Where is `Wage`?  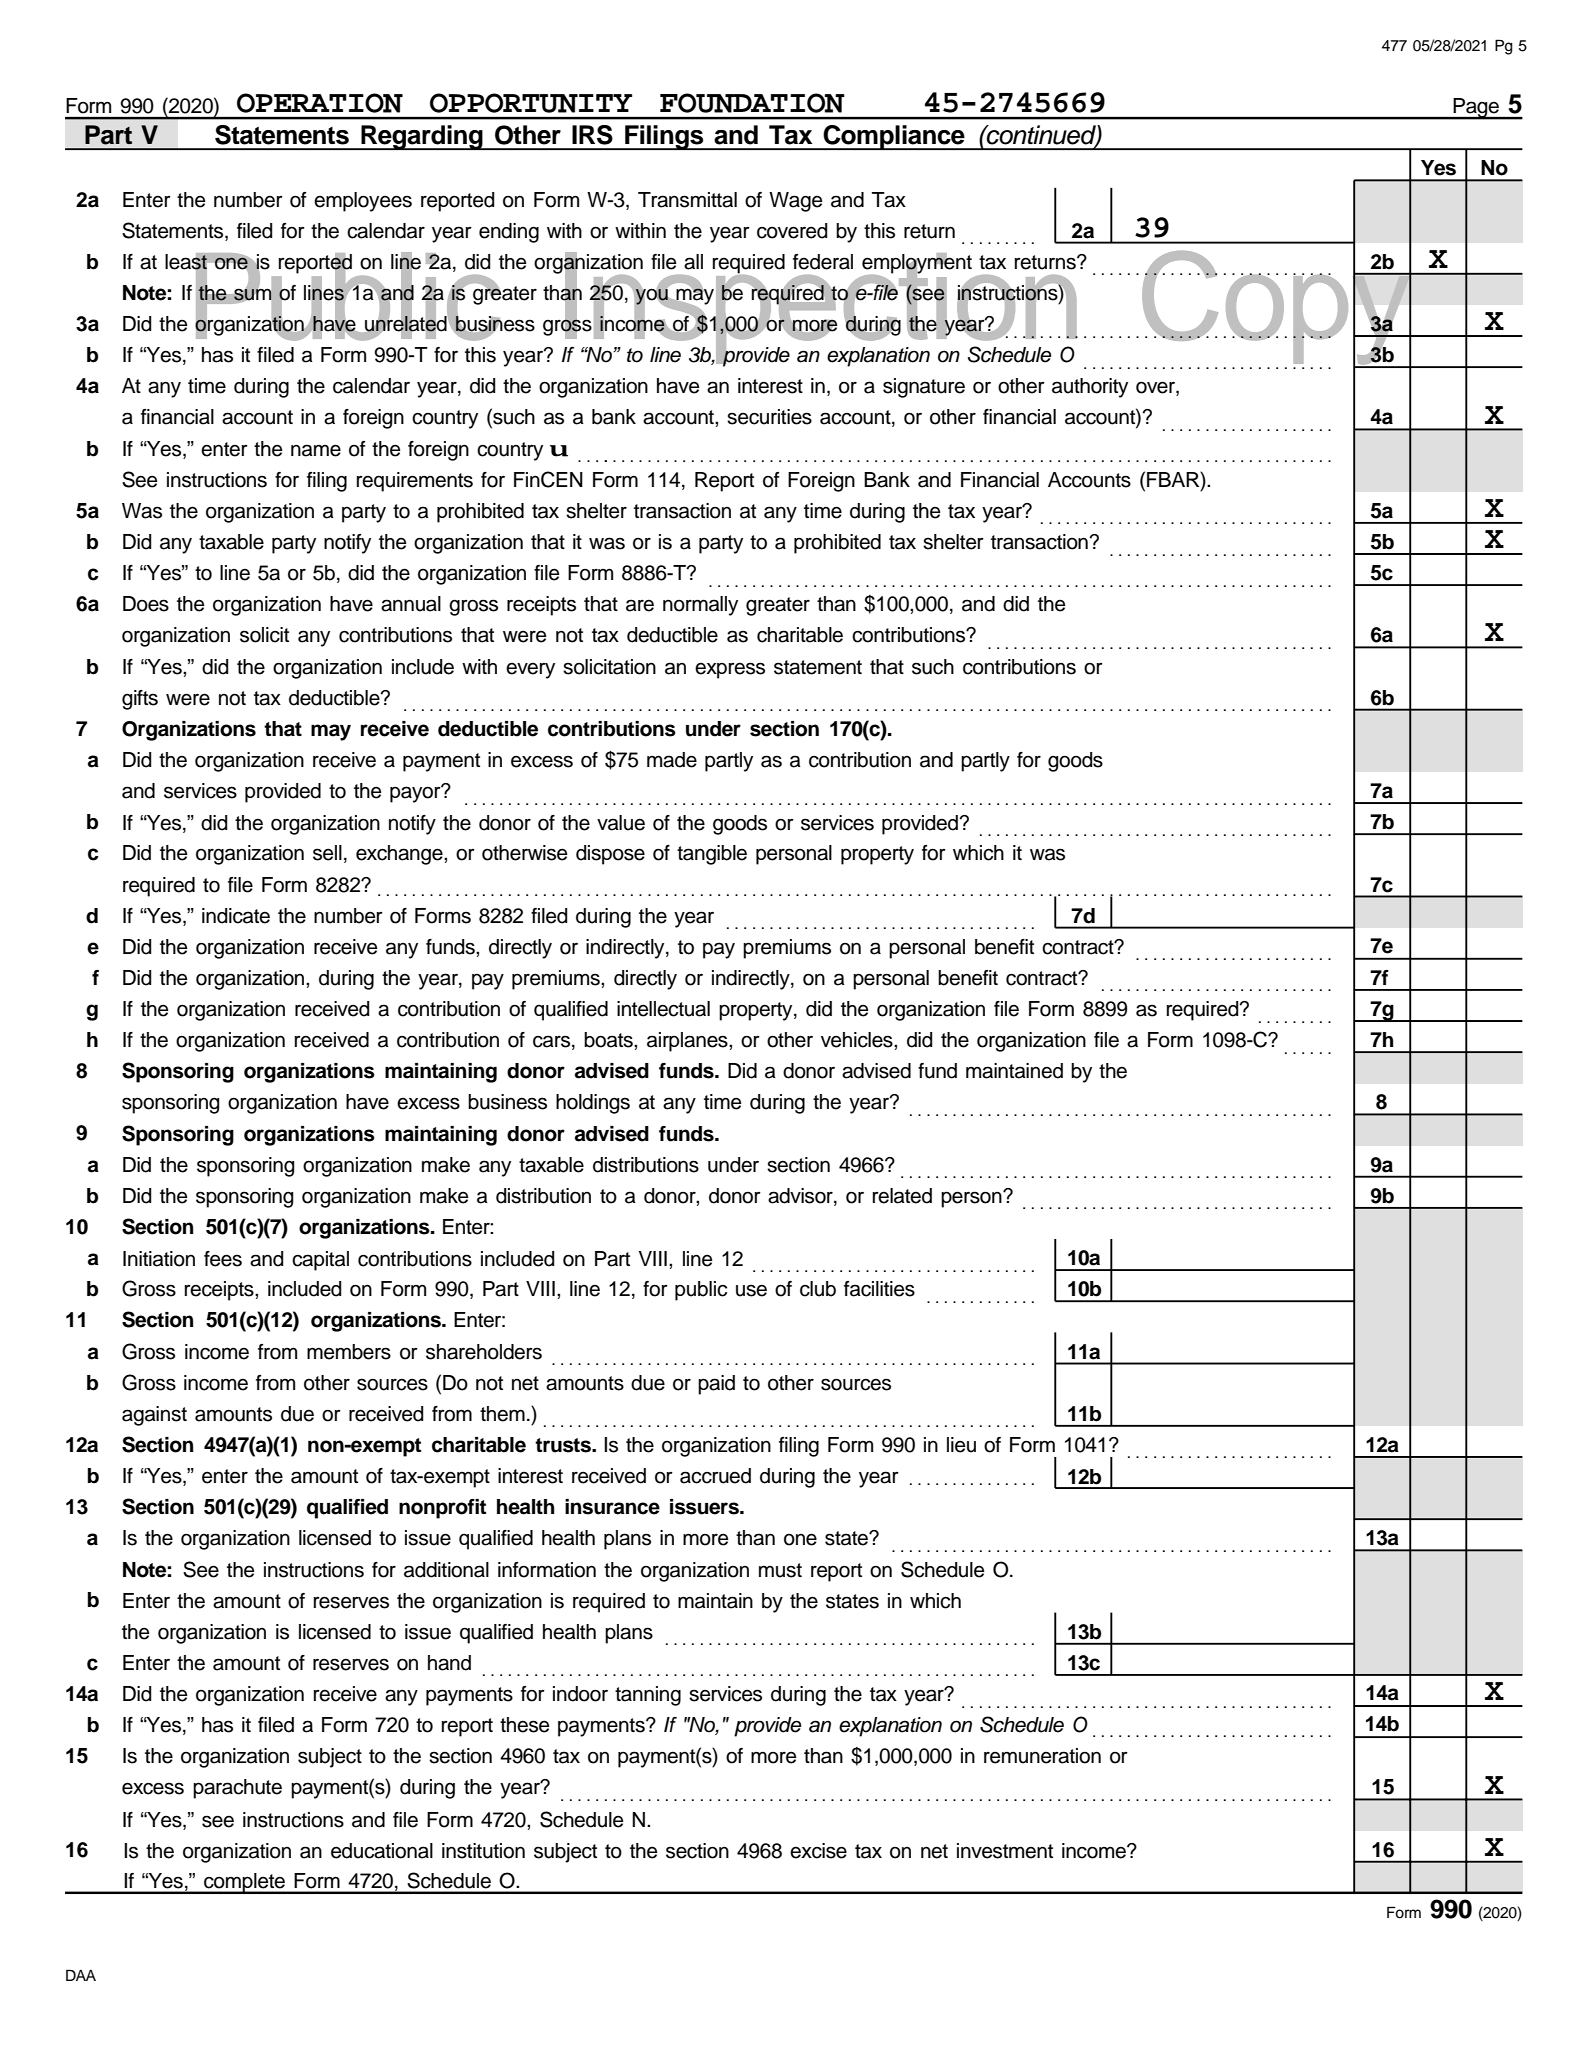 Wage is located at coordinates (795, 202).
